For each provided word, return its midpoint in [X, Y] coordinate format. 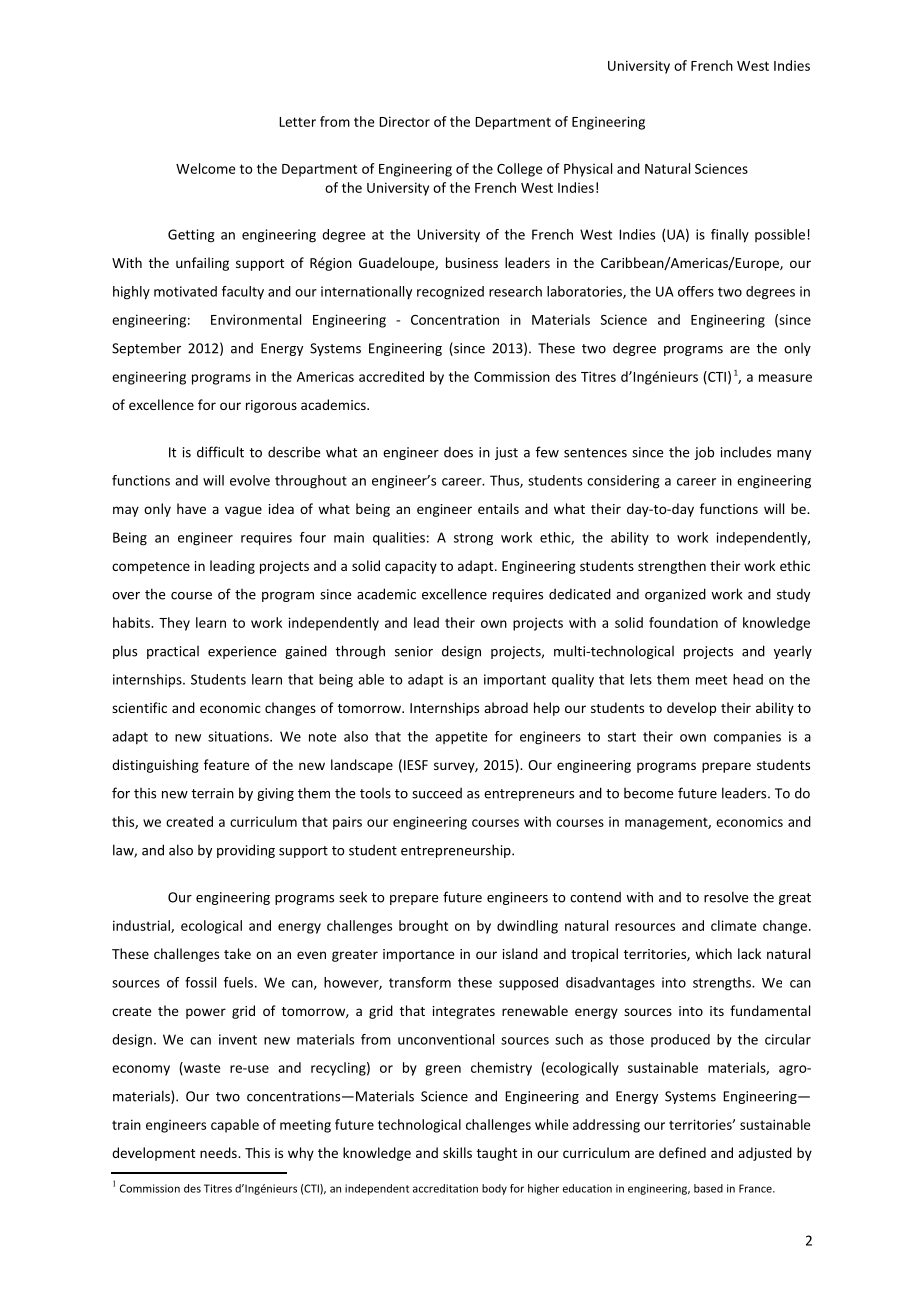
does [458, 452]
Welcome [206, 168]
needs [219, 1152]
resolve [726, 897]
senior [414, 651]
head [748, 679]
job [704, 453]
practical [173, 652]
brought [423, 927]
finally [730, 236]
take [237, 953]
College [520, 170]
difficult [220, 452]
